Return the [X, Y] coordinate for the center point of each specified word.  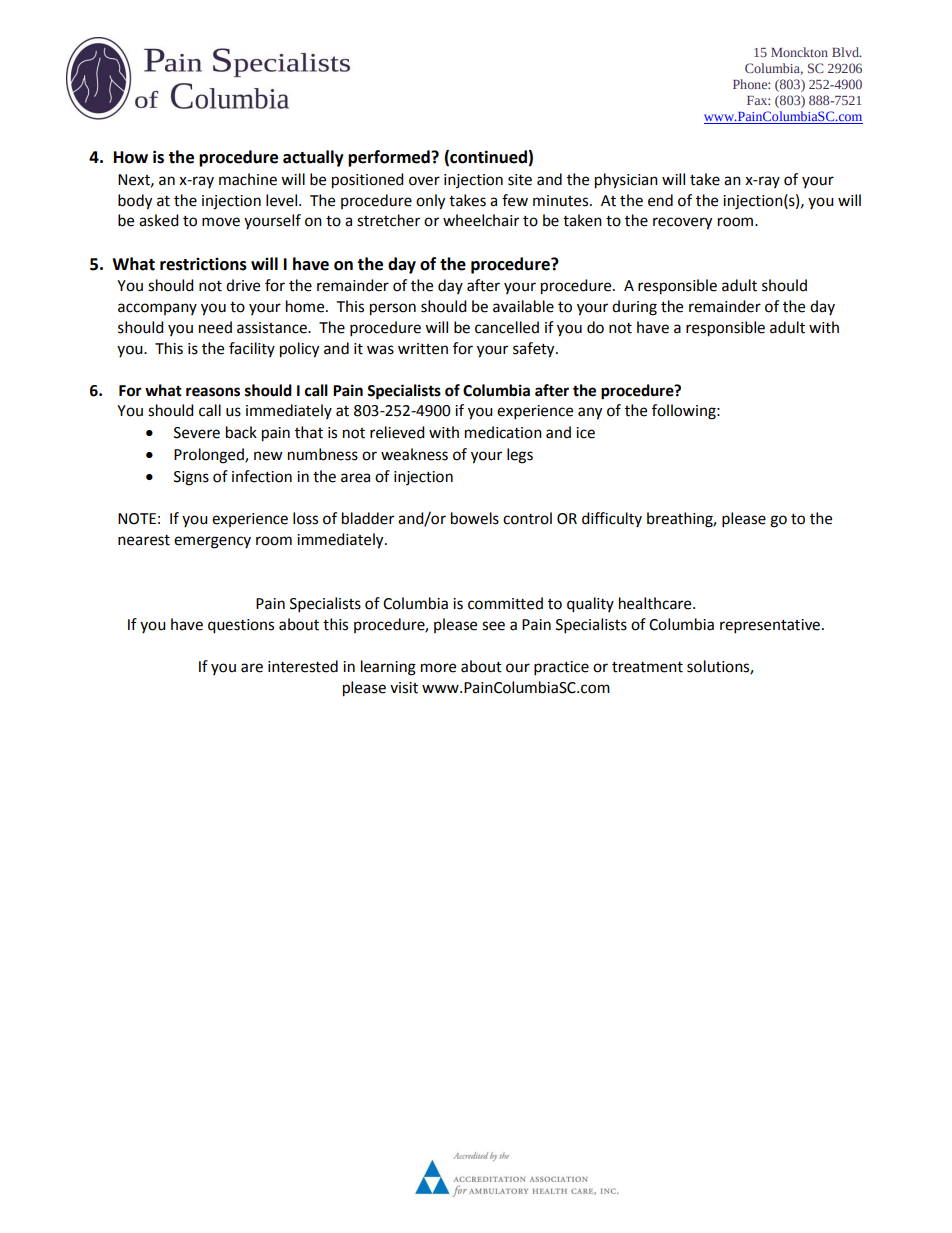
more [438, 668]
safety [535, 350]
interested [303, 666]
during [634, 308]
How [131, 157]
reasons [213, 392]
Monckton [799, 52]
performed [390, 158]
